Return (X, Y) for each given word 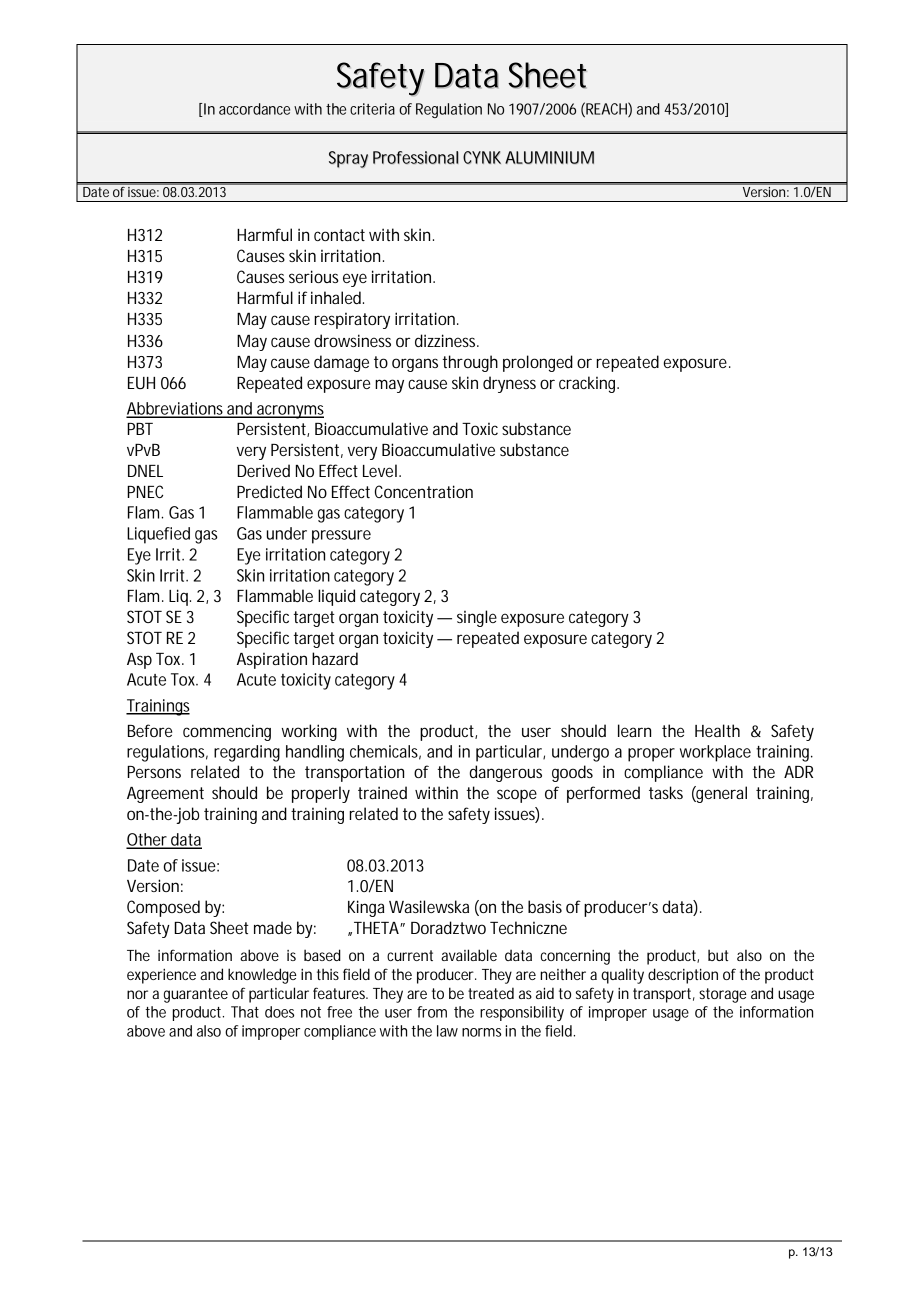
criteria (372, 109)
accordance (254, 109)
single (477, 618)
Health (717, 730)
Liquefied (158, 535)
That (245, 1012)
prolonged (538, 363)
